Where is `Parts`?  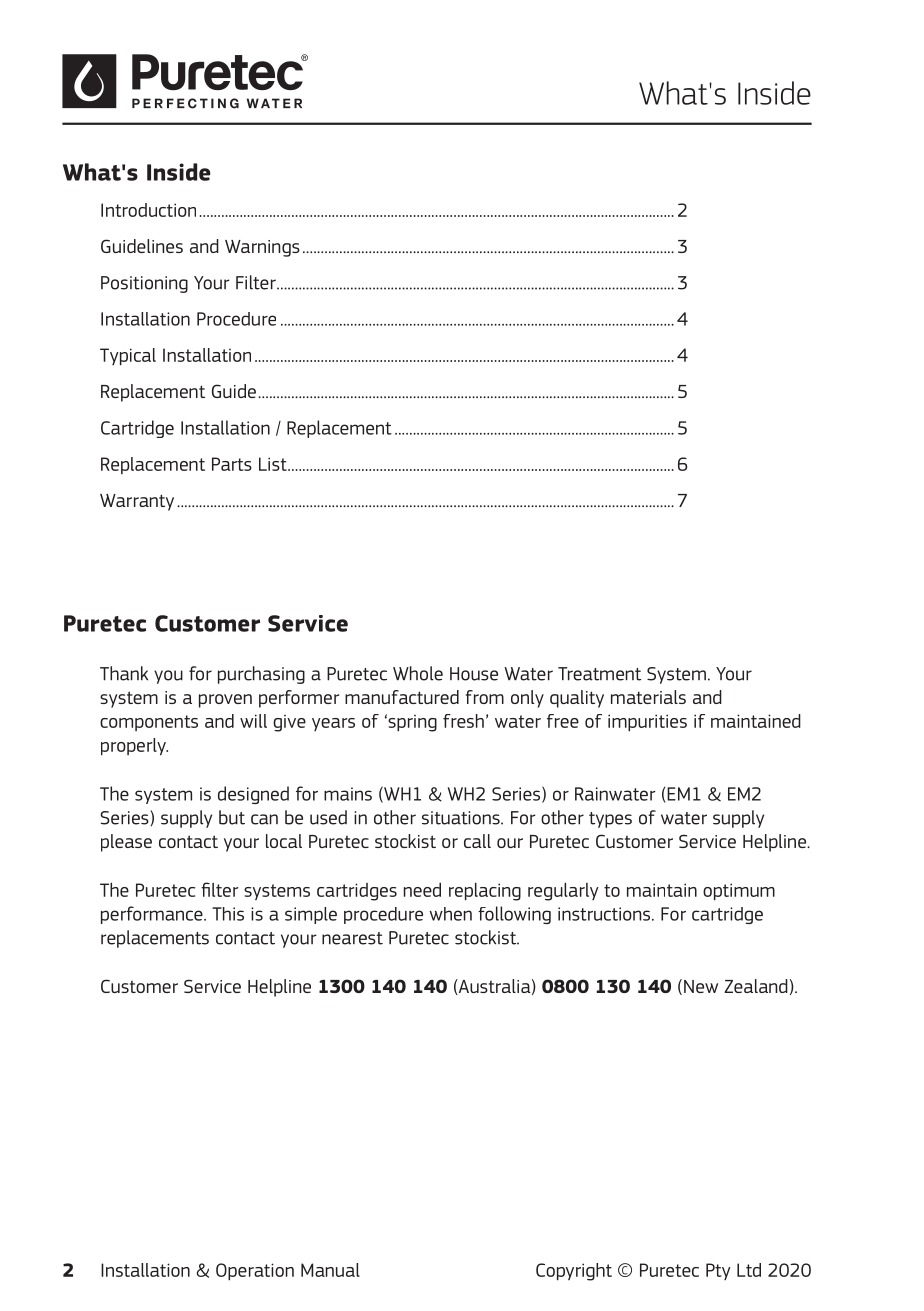 Parts is located at coordinates (232, 464).
